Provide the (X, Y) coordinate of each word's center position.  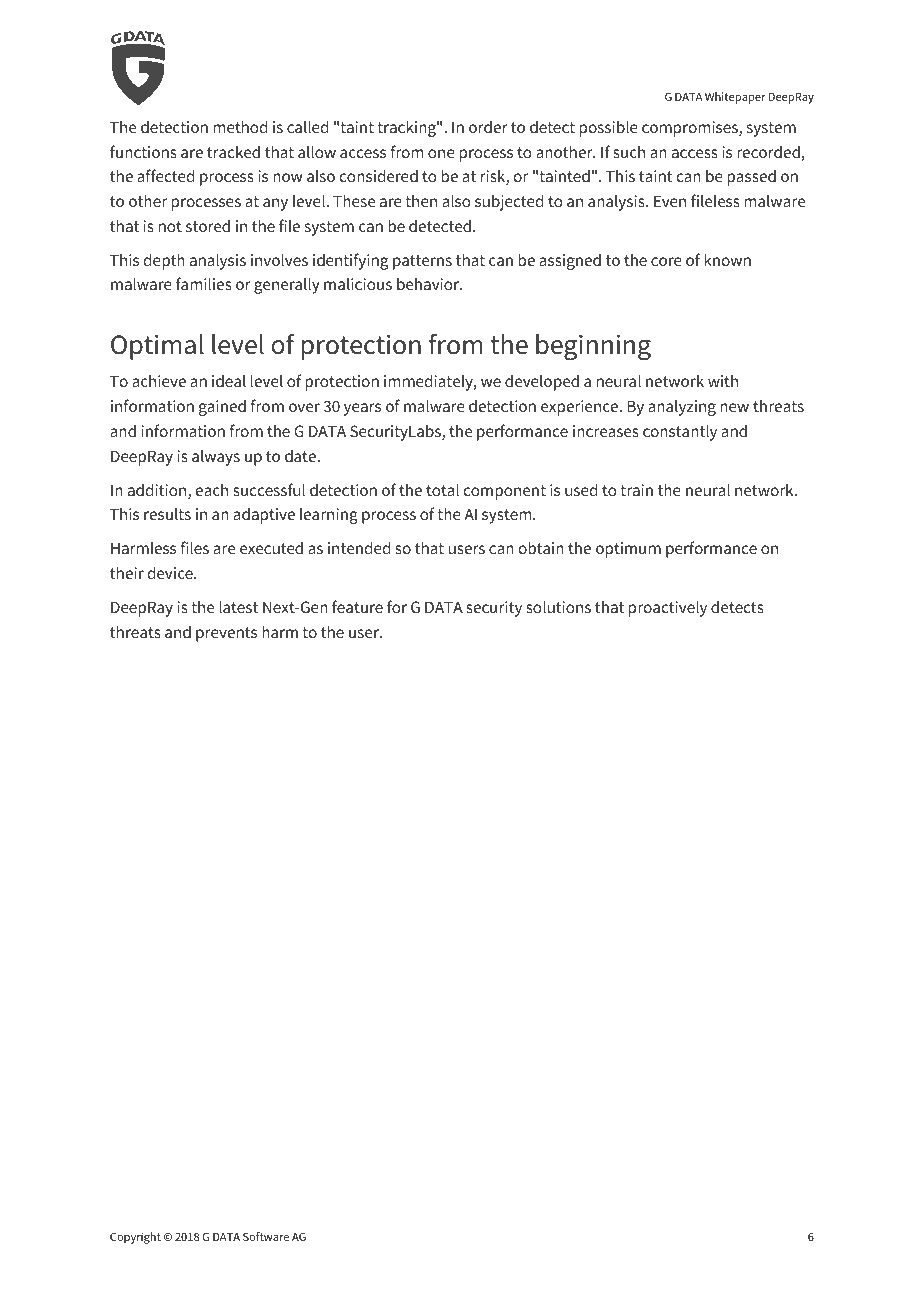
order (488, 127)
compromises (691, 129)
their (127, 572)
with (723, 381)
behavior (429, 284)
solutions (558, 606)
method (240, 126)
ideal (229, 380)
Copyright (135, 1238)
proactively (668, 608)
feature (357, 606)
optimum (628, 550)
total (442, 489)
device (171, 572)
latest (238, 606)
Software (266, 1236)
